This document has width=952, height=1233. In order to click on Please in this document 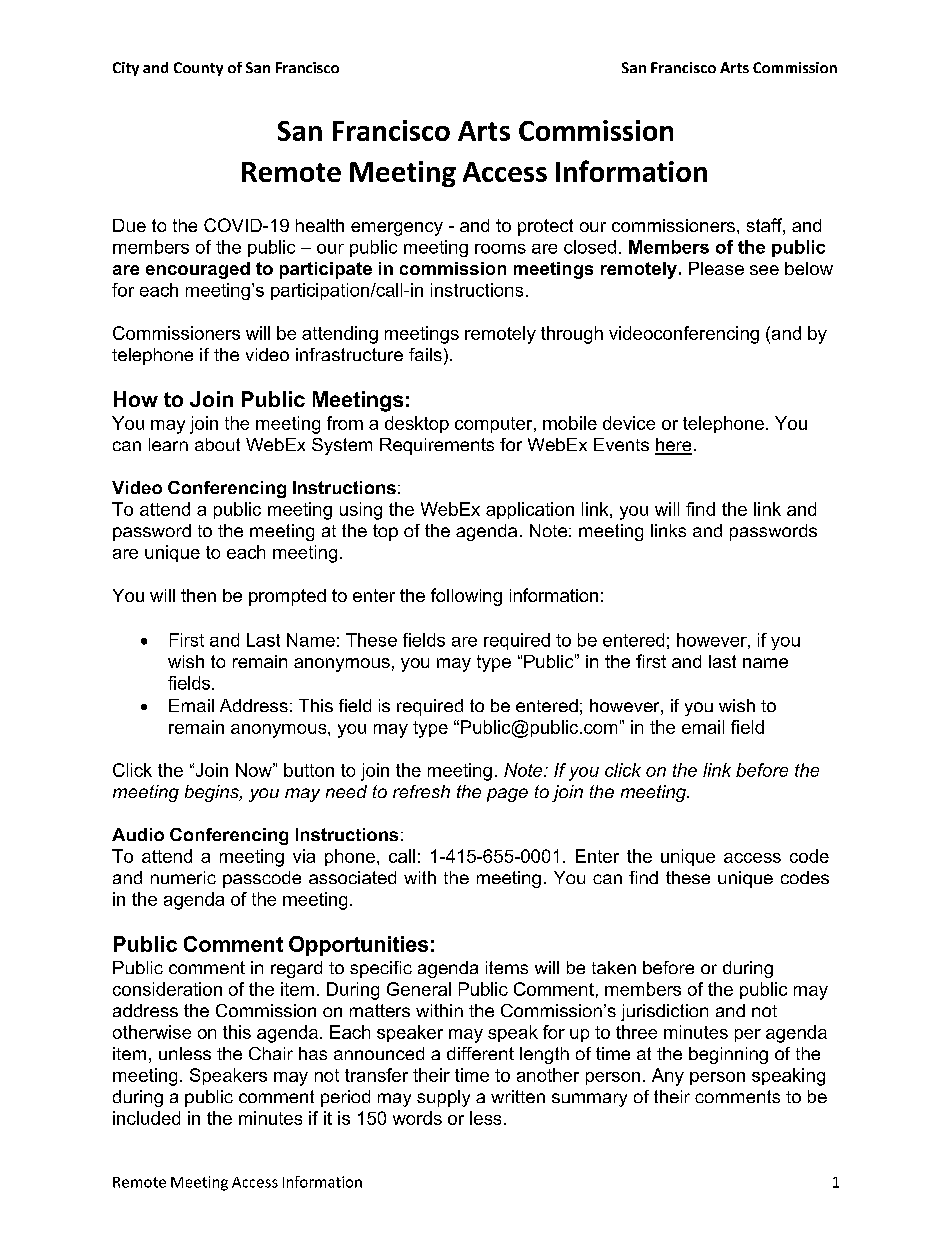, I will do `click(716, 268)`.
